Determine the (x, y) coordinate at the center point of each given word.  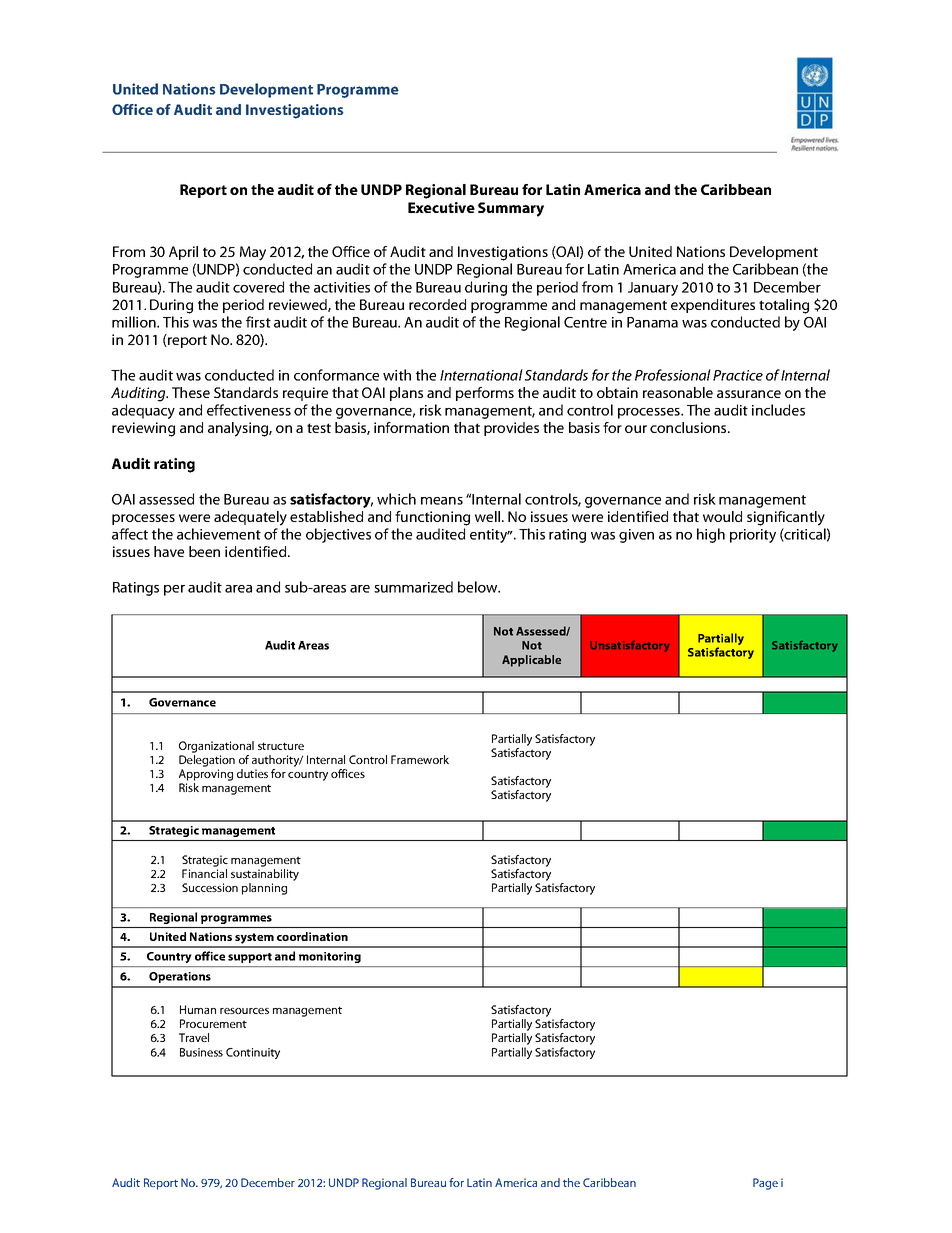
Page (765, 1184)
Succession (210, 887)
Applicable (531, 661)
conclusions (689, 427)
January (653, 289)
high (711, 535)
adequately (250, 518)
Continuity (253, 1053)
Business (201, 1052)
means (442, 501)
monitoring (330, 957)
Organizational (216, 747)
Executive (441, 207)
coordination (312, 936)
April (183, 253)
